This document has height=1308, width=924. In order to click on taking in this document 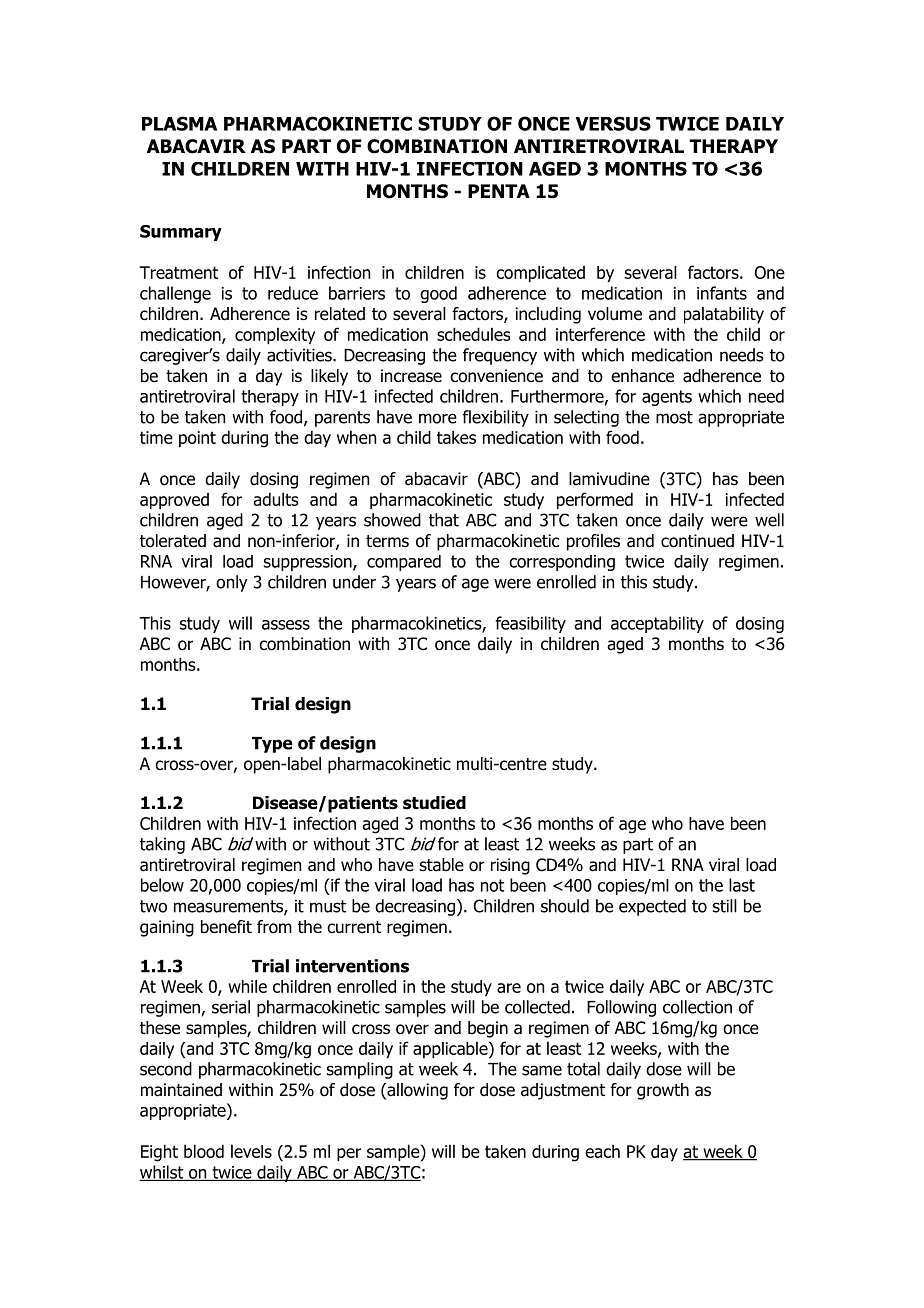, I will do `click(162, 845)`.
